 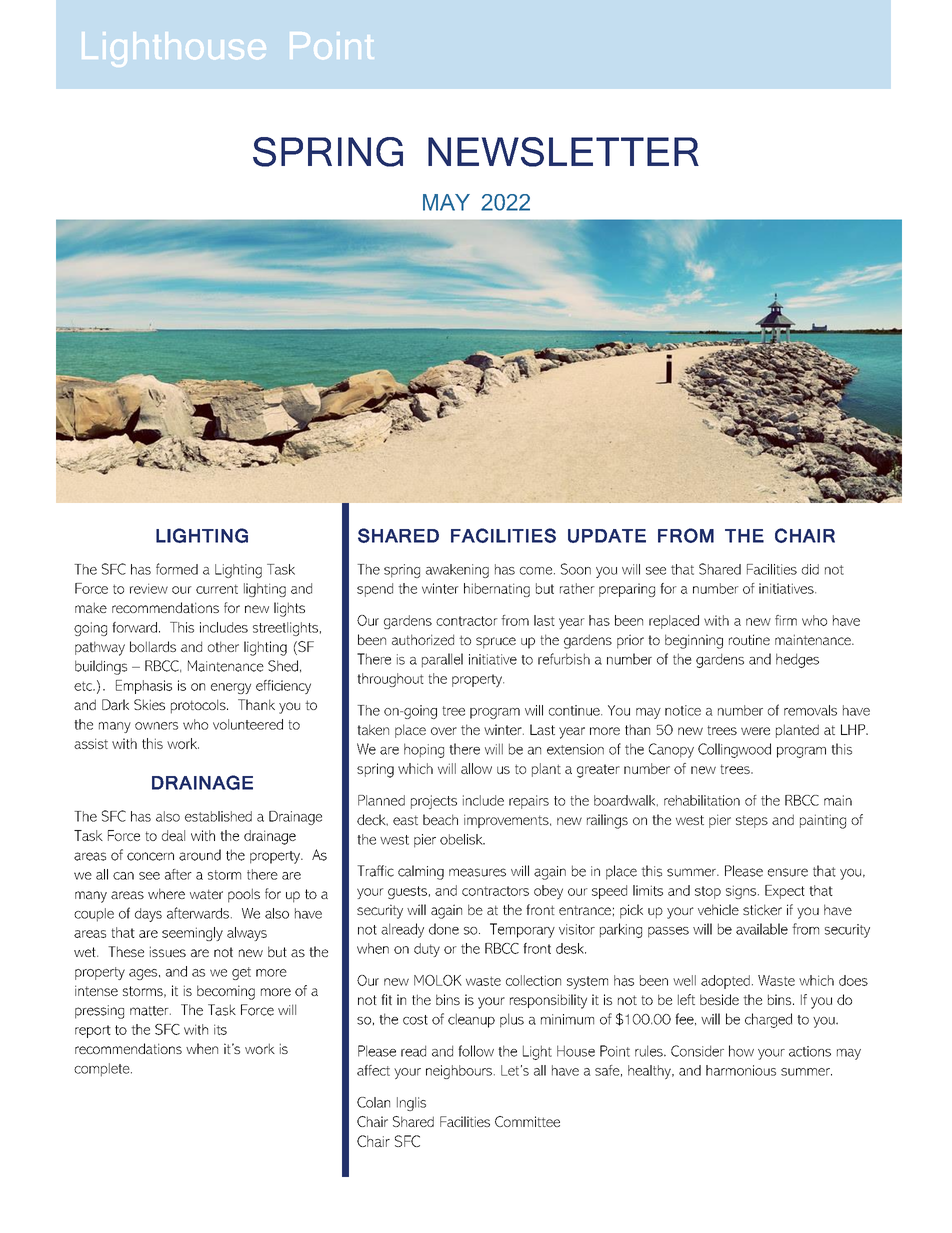 What do you see at coordinates (810, 569) in the image?
I see `did` at bounding box center [810, 569].
